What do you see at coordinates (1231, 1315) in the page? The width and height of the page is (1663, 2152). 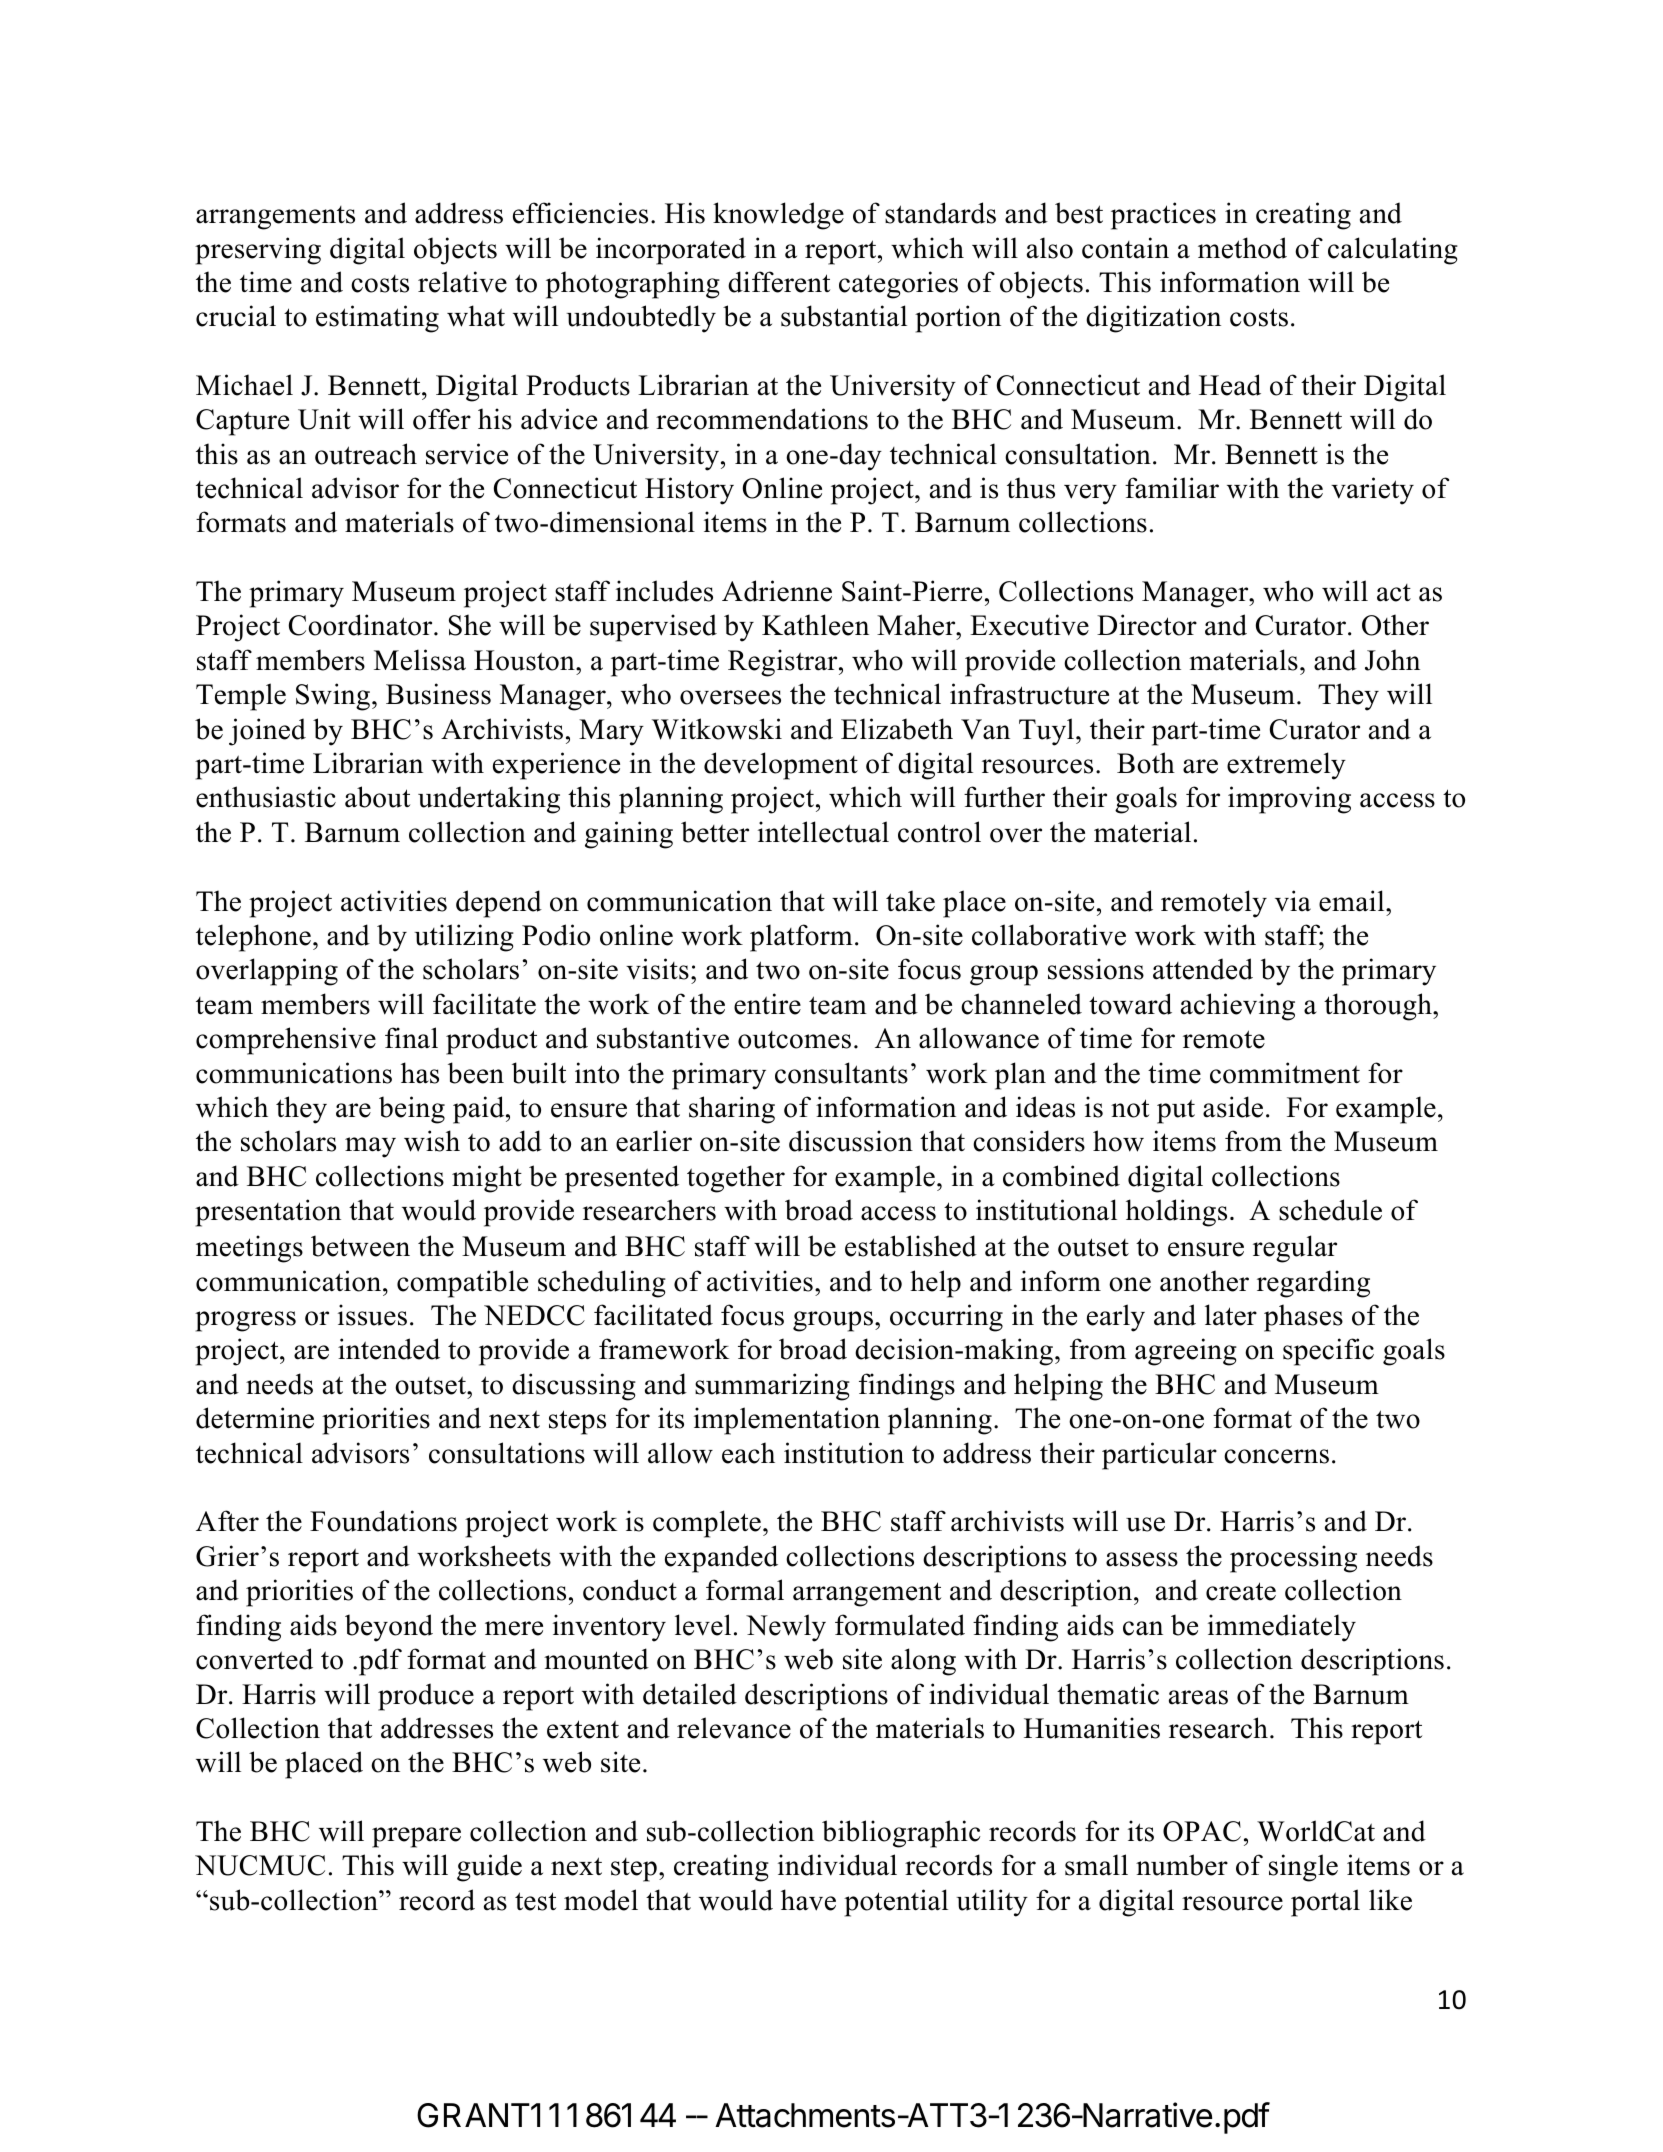 I see `later` at bounding box center [1231, 1315].
